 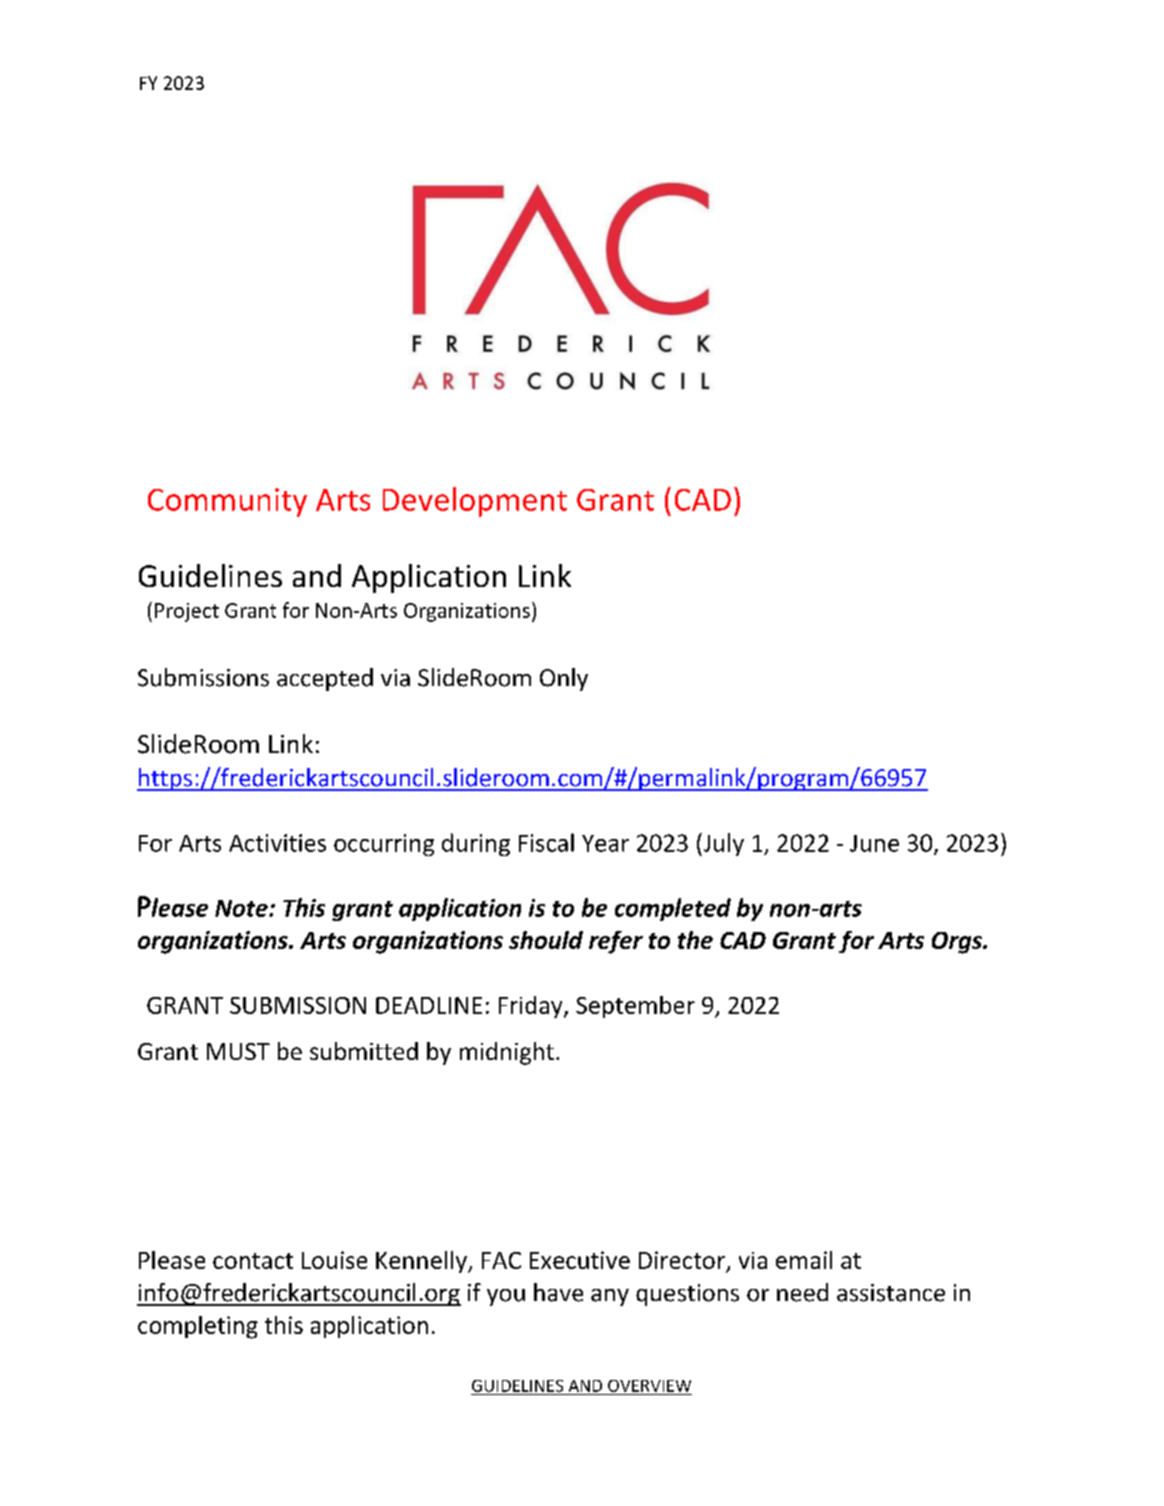 What do you see at coordinates (277, 843) in the screenshot?
I see `Activities` at bounding box center [277, 843].
